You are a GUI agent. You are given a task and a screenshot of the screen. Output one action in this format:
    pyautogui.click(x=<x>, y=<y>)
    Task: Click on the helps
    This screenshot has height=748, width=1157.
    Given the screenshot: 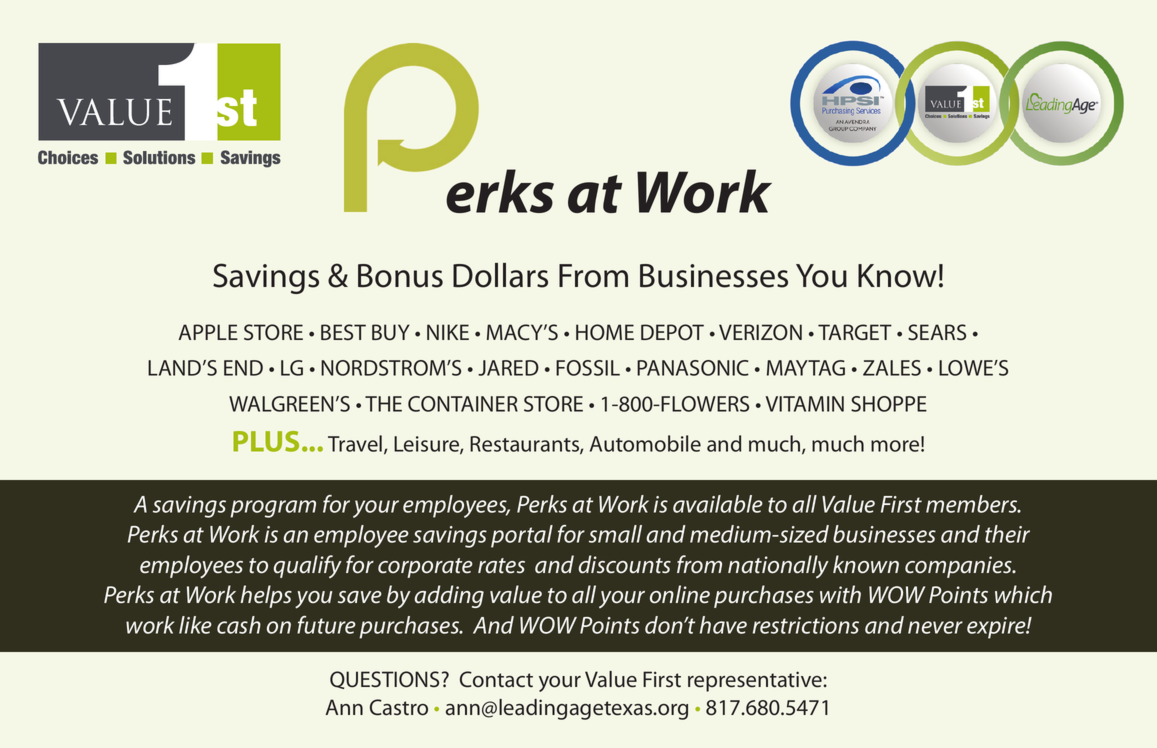 What is the action you would take?
    pyautogui.click(x=266, y=596)
